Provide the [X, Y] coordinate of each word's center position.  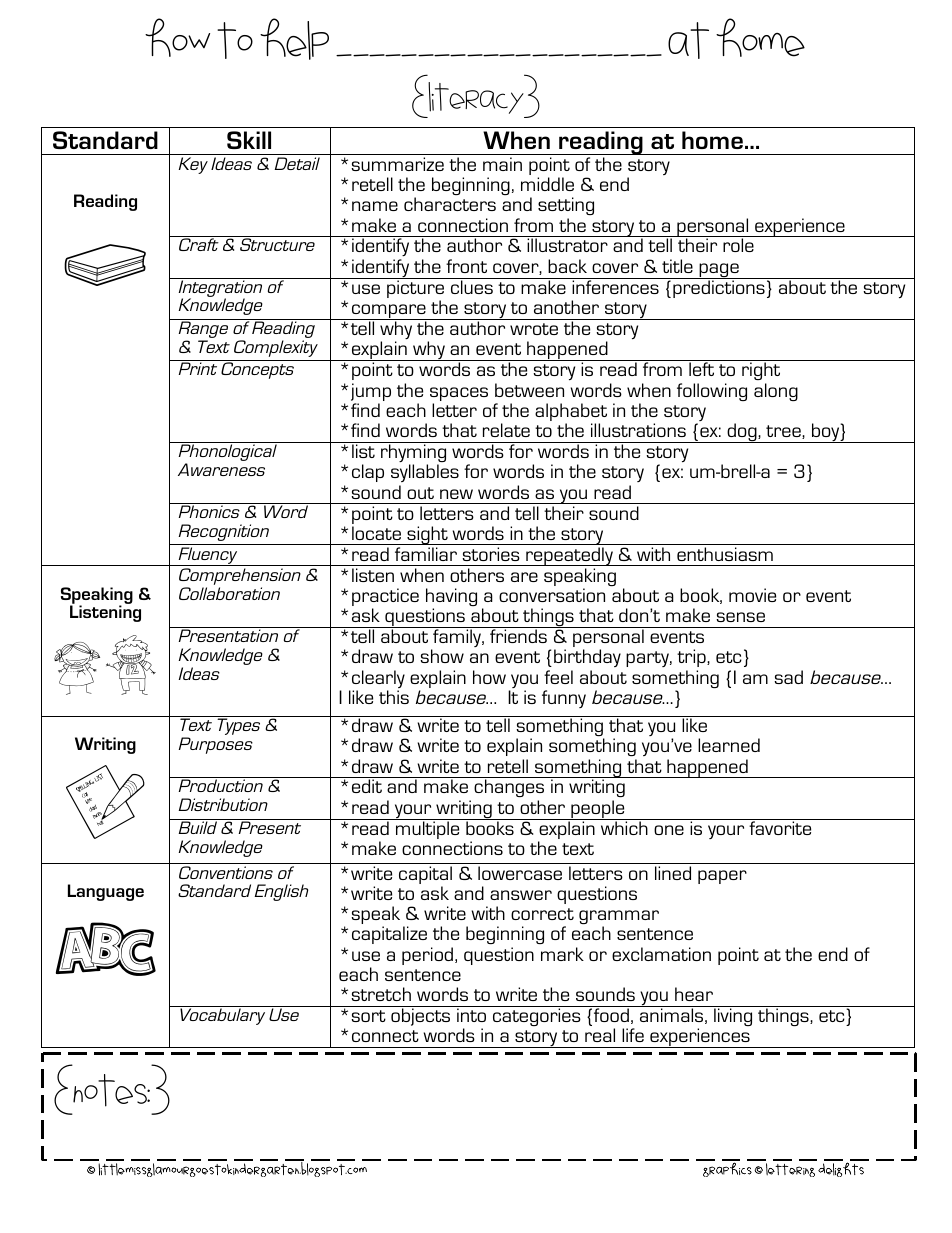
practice [385, 598]
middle [547, 184]
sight [427, 535]
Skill [249, 140]
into [471, 1015]
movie [752, 595]
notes [111, 1090]
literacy [476, 98]
